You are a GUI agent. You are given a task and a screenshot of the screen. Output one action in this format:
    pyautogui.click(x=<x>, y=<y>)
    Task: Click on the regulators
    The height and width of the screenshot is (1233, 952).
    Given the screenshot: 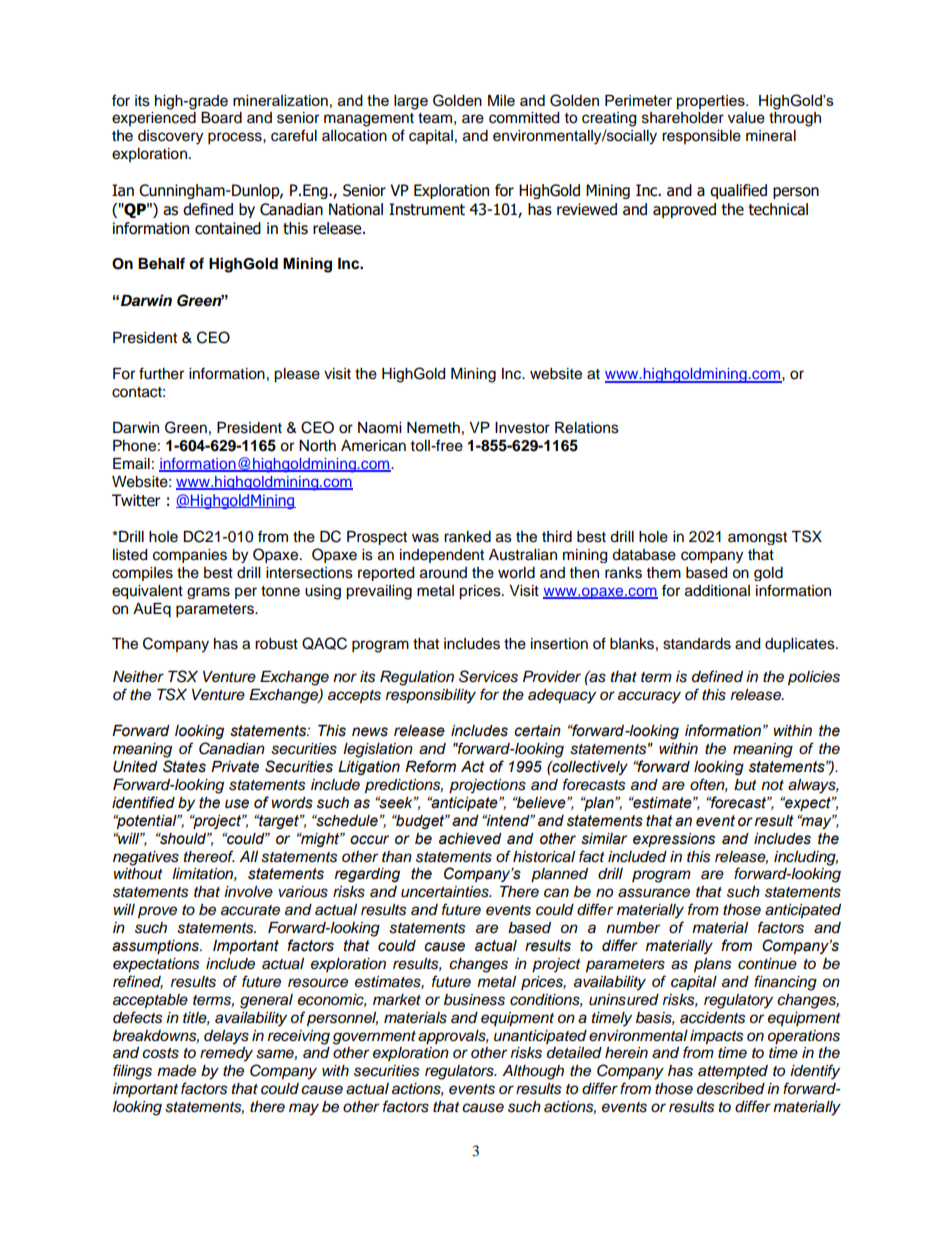 What is the action you would take?
    pyautogui.click(x=460, y=1072)
